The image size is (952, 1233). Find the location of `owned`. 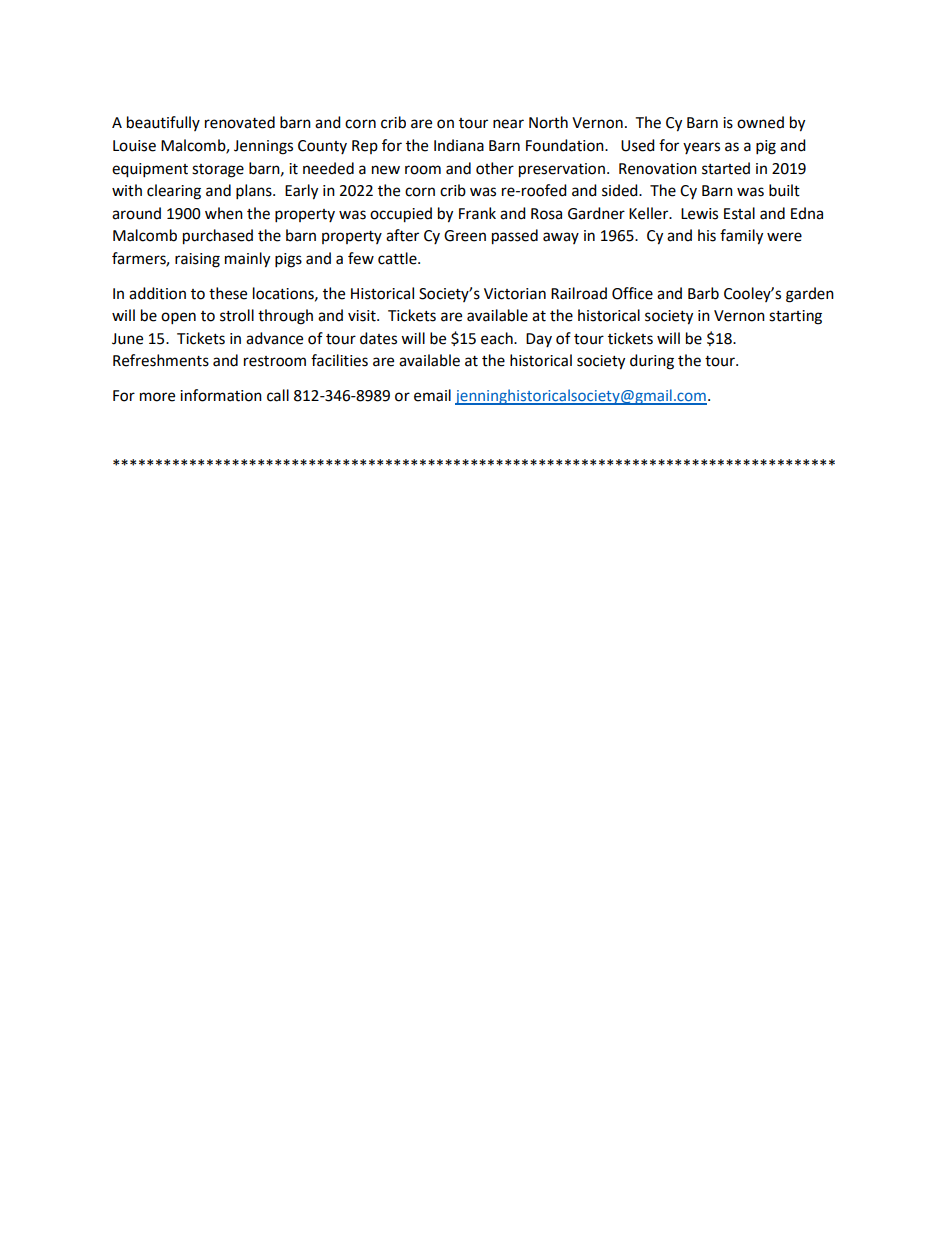

owned is located at coordinates (760, 122).
